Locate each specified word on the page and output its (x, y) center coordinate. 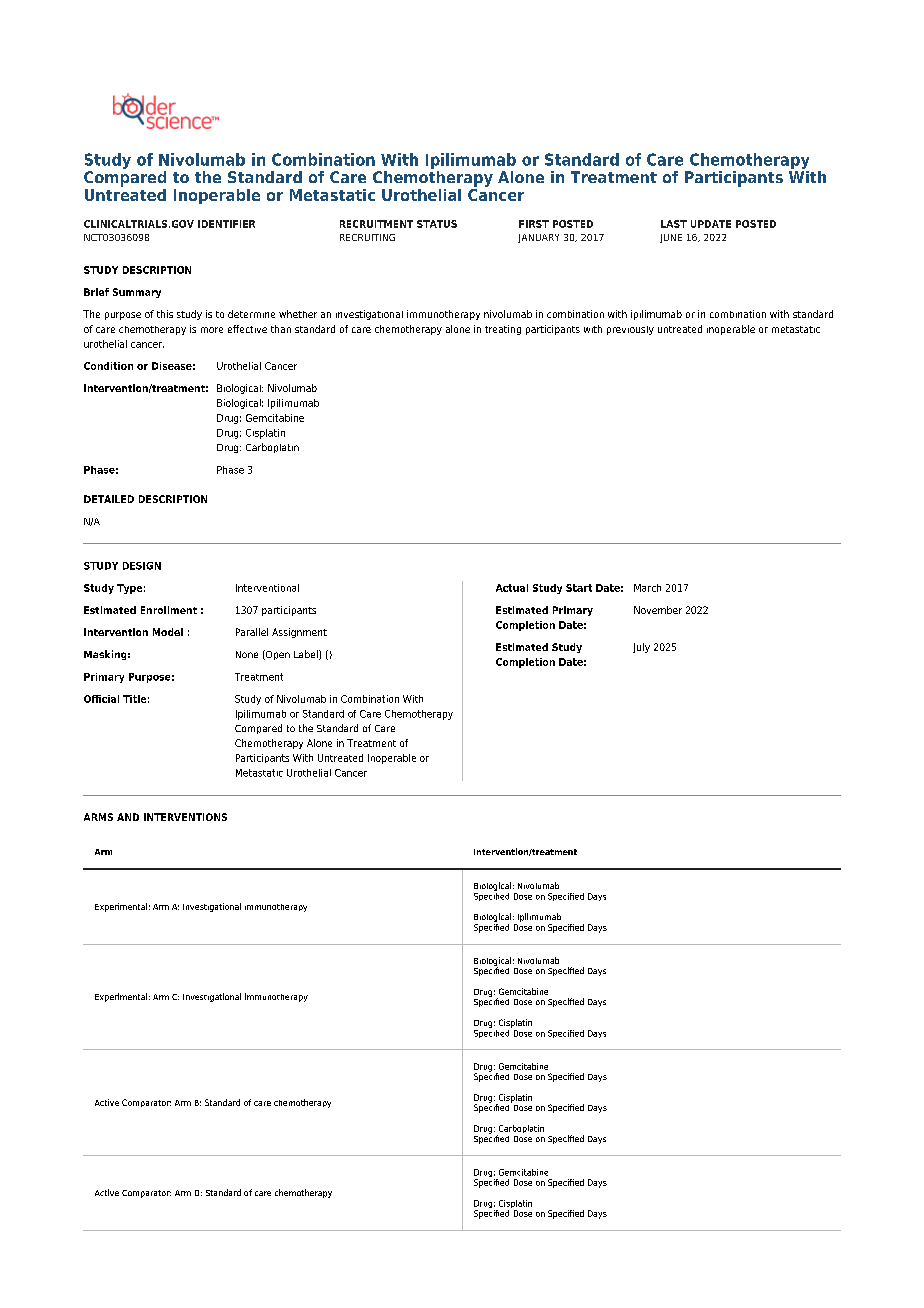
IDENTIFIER (226, 224)
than (281, 329)
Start (579, 588)
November (658, 610)
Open (277, 655)
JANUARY (538, 238)
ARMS (98, 817)
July (641, 648)
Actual (512, 588)
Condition (108, 366)
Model (168, 632)
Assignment (299, 633)
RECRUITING (367, 237)
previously (630, 330)
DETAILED (109, 499)
